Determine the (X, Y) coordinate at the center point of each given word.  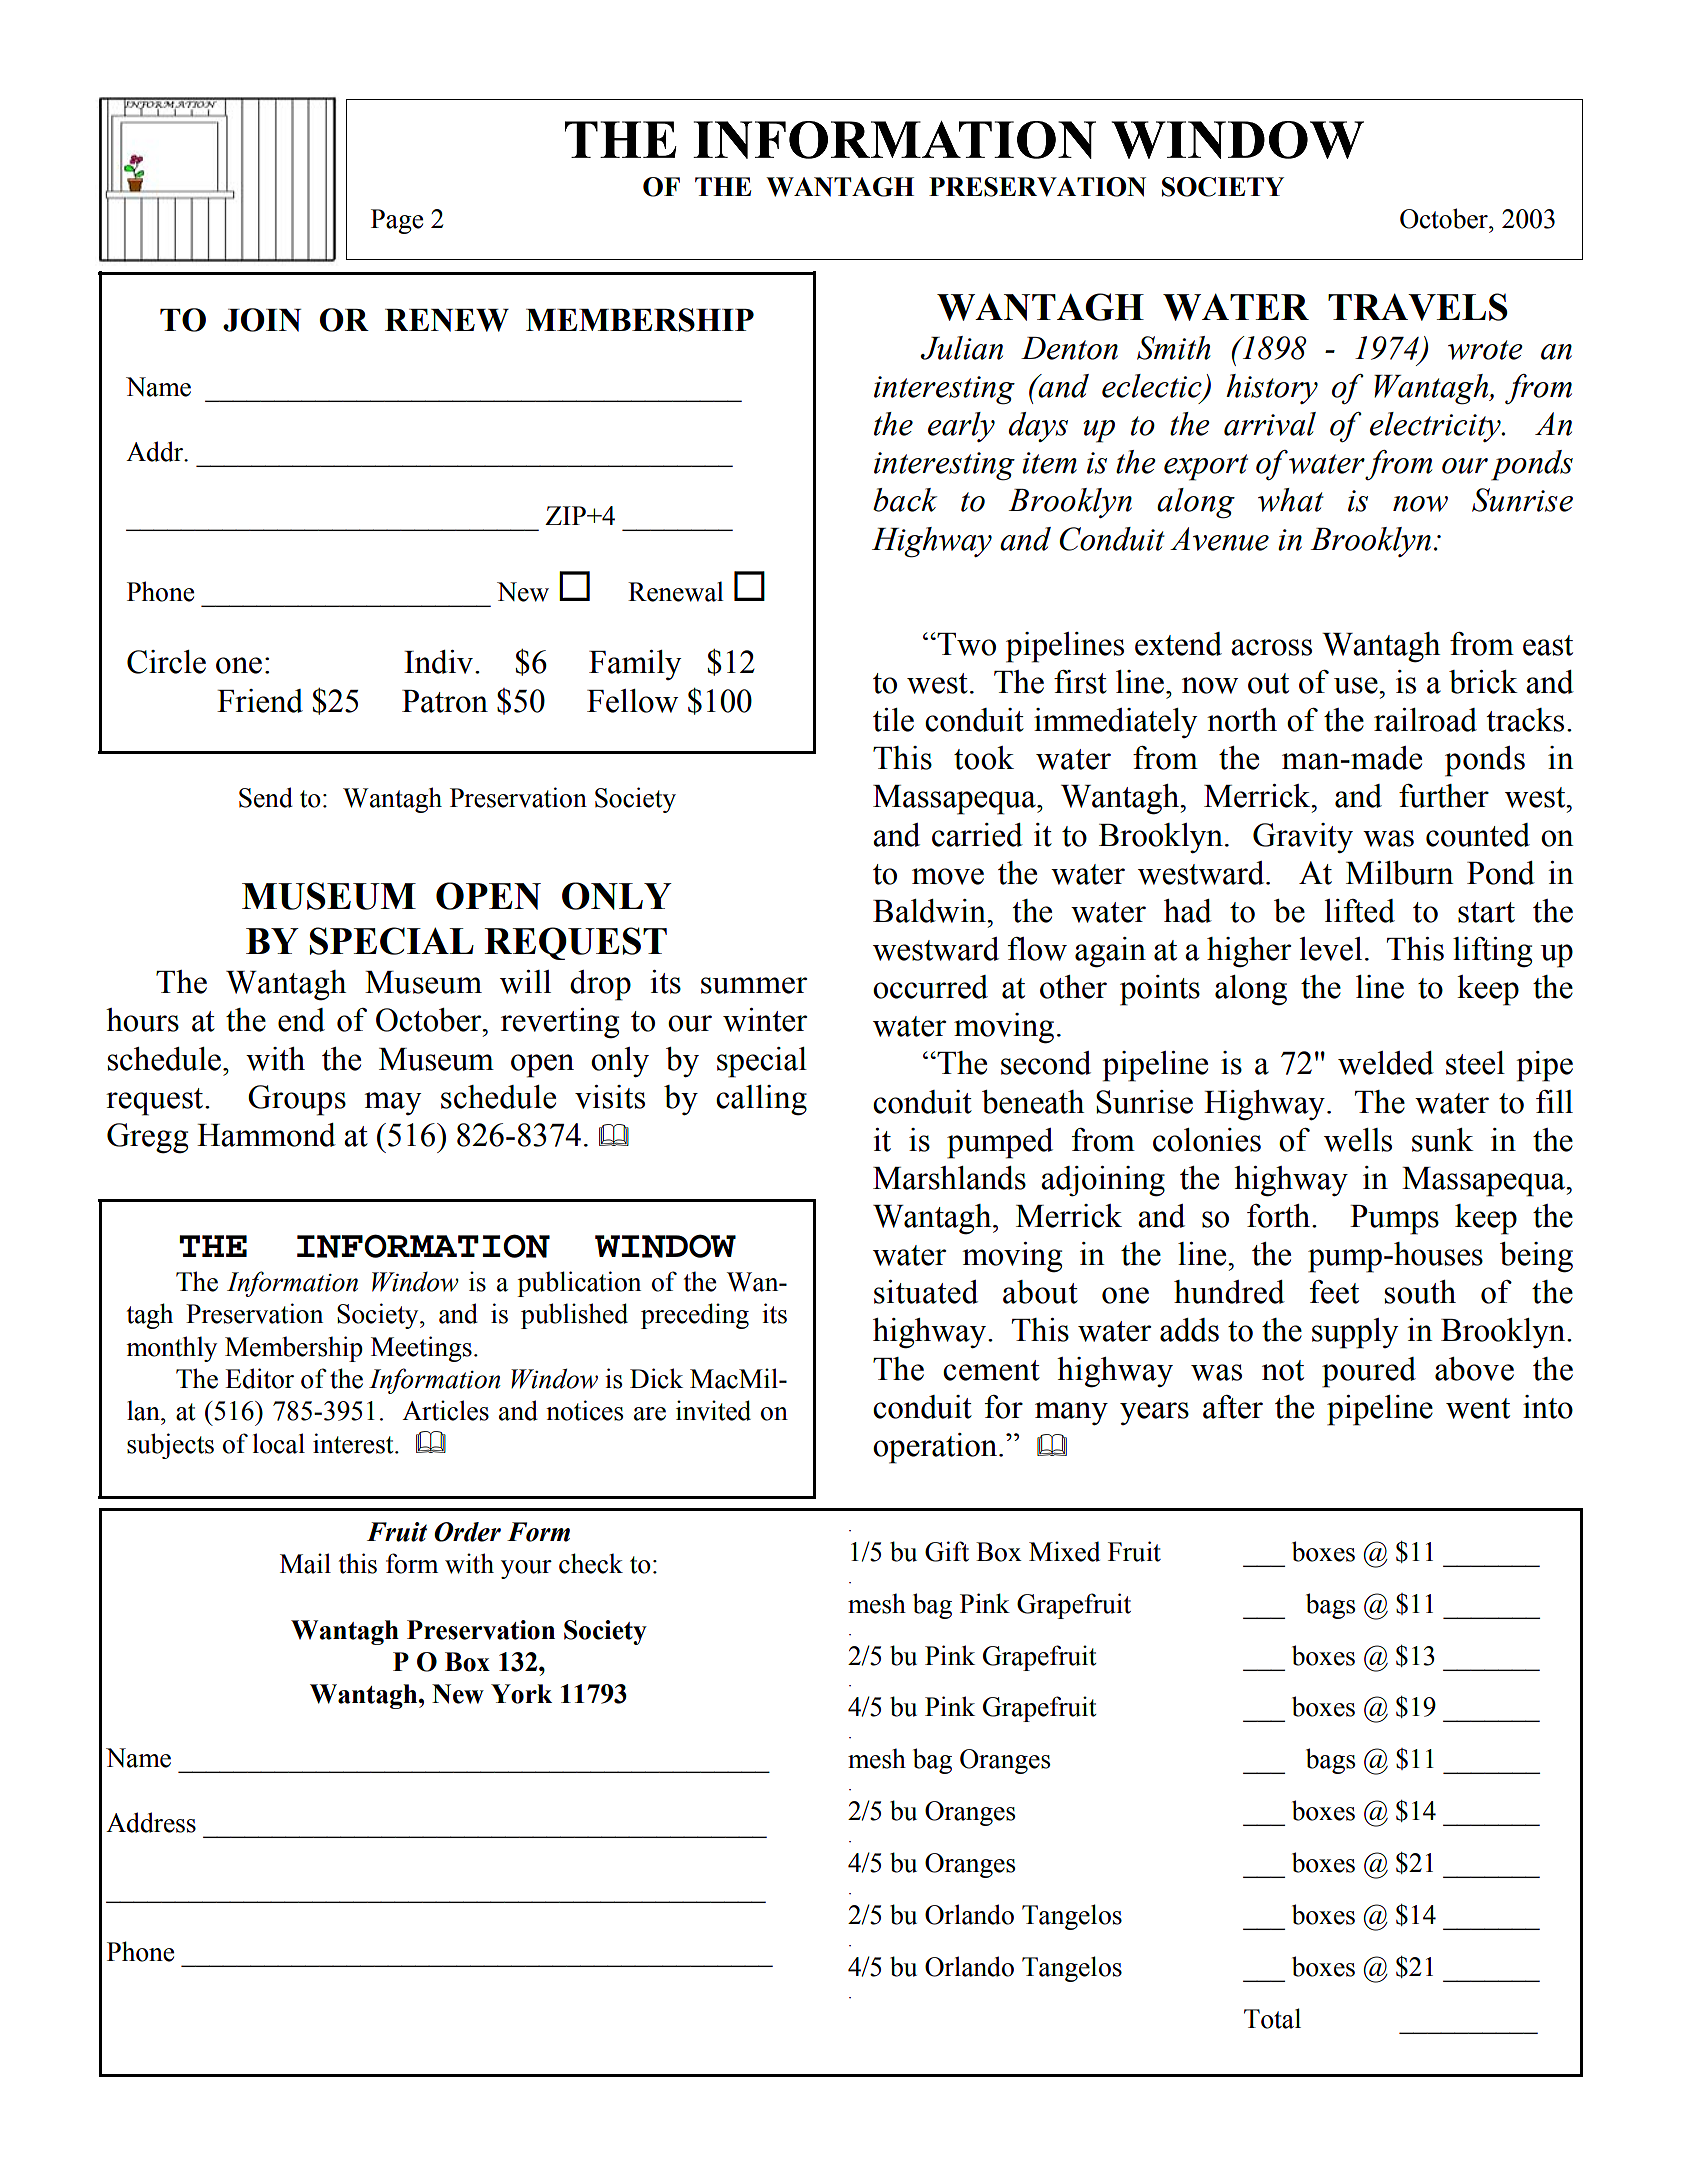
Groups (297, 1100)
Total (1272, 2018)
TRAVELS (1418, 307)
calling (761, 1100)
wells (1358, 1140)
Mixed (1064, 1551)
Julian (961, 348)
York (521, 1694)
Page (397, 221)
